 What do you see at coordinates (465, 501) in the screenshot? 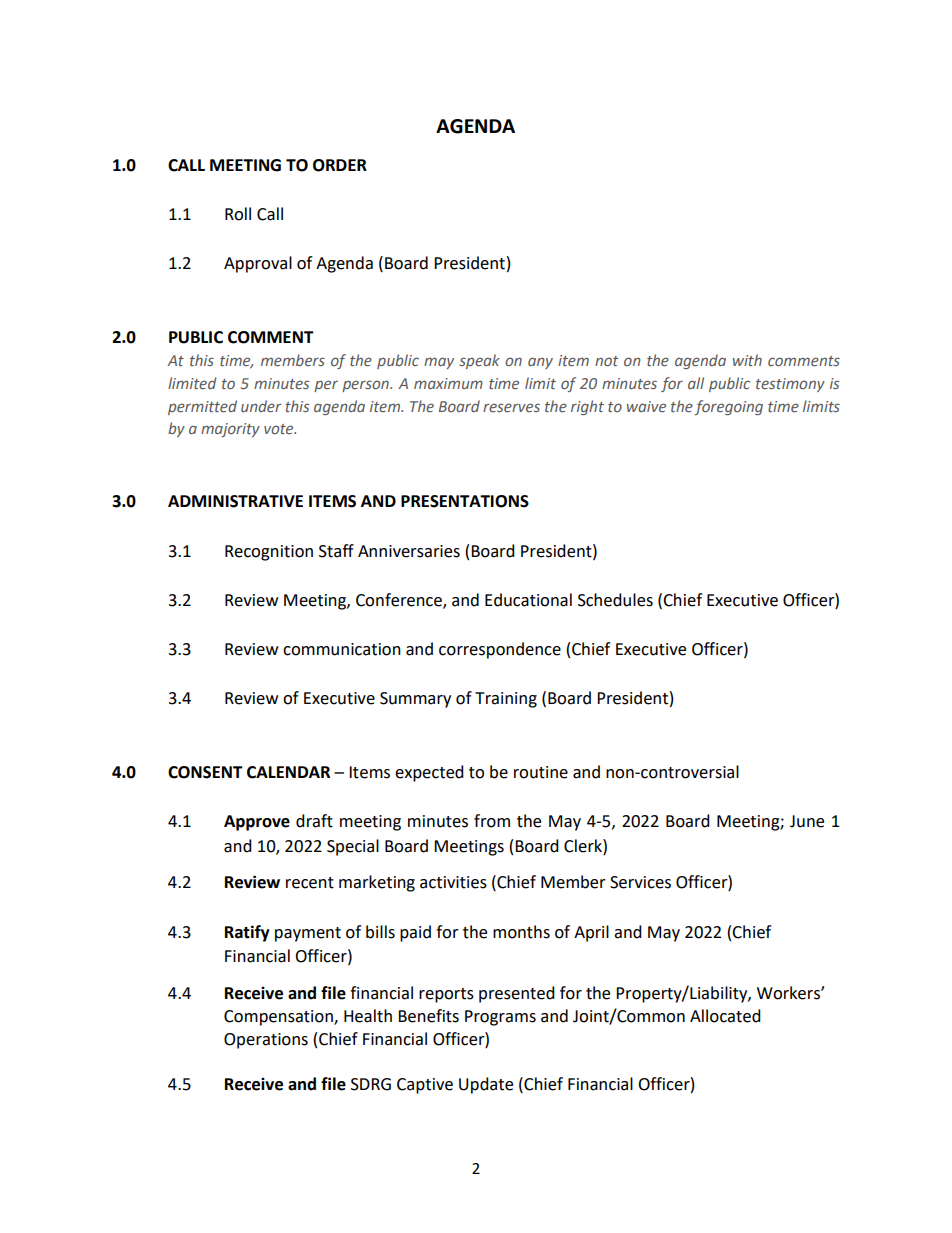
I see `PRESENTATIONS` at bounding box center [465, 501].
